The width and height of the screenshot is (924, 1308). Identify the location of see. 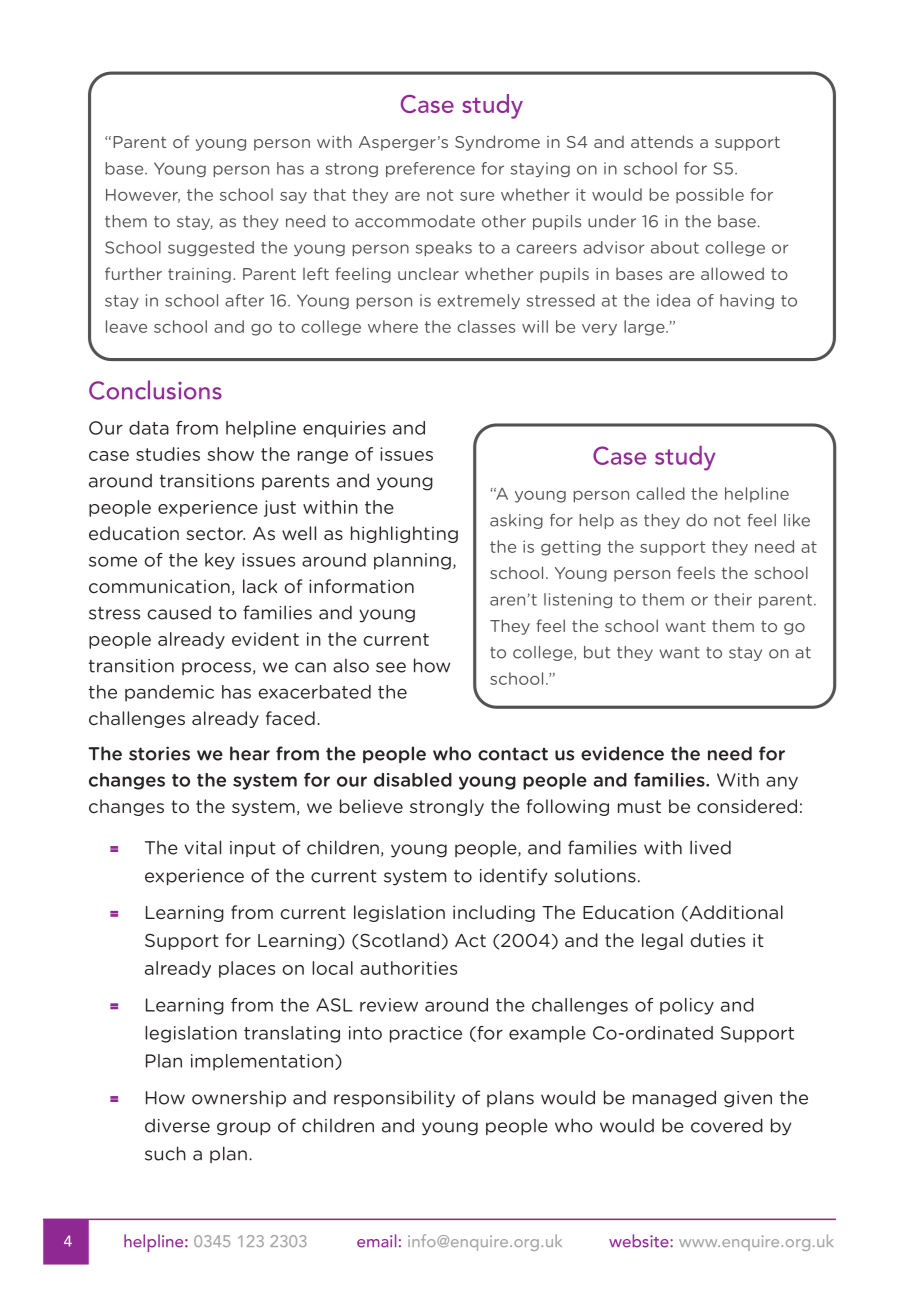
(391, 667).
